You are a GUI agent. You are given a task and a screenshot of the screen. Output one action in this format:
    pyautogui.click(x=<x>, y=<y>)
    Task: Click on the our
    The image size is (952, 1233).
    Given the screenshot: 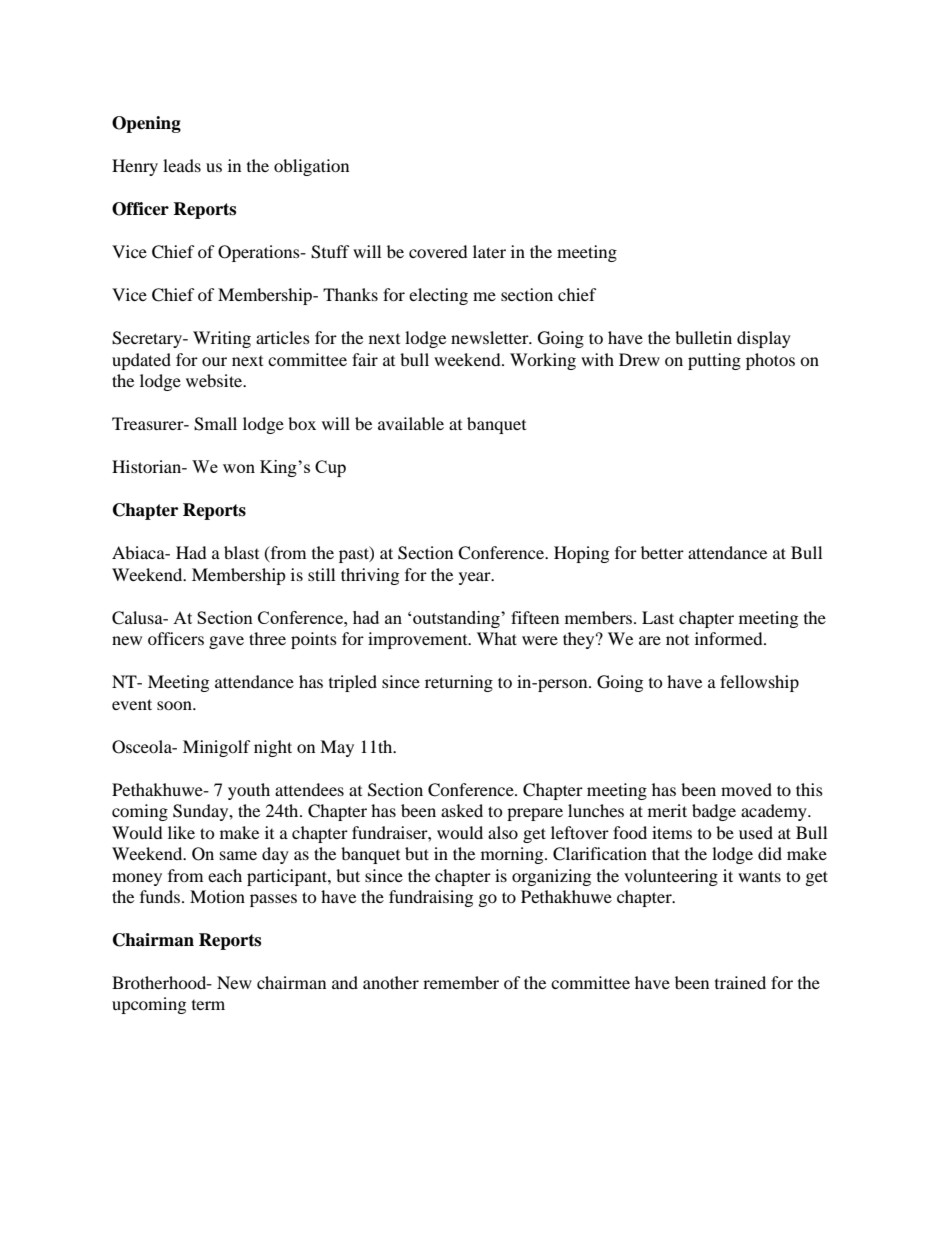 What is the action you would take?
    pyautogui.click(x=214, y=361)
